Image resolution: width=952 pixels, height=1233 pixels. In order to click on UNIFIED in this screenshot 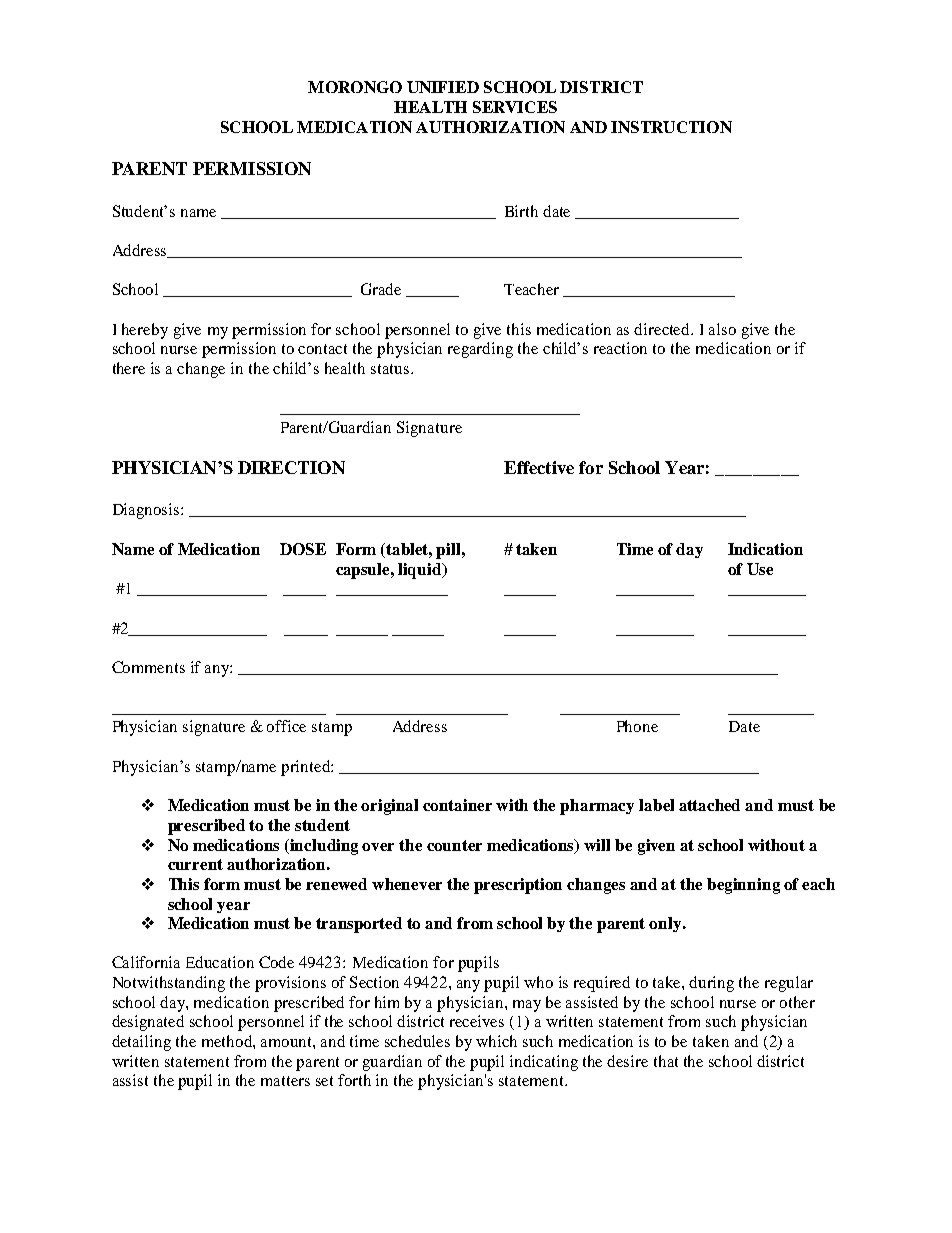, I will do `click(443, 87)`.
